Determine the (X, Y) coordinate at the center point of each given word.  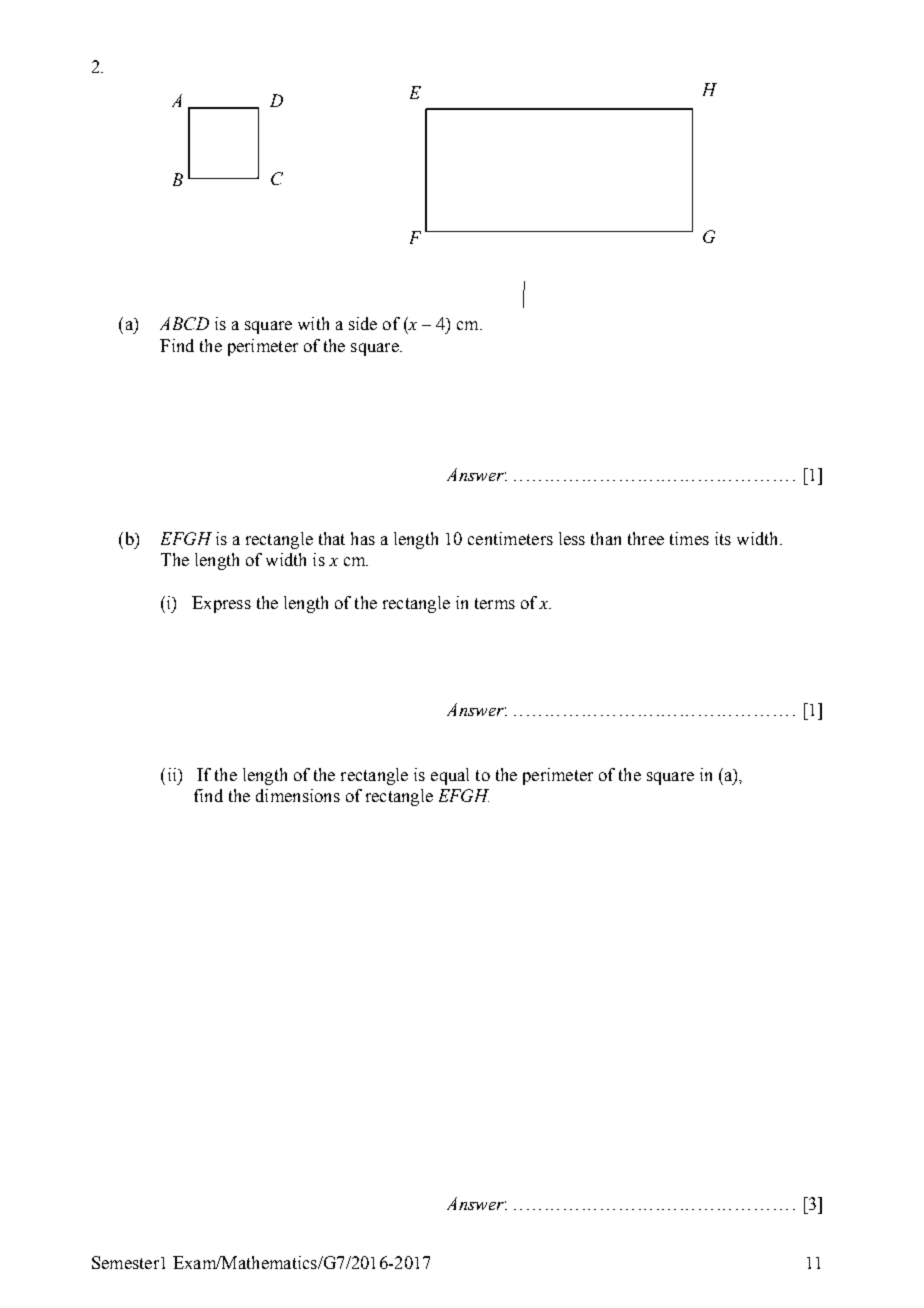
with (313, 323)
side (363, 323)
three (646, 538)
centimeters (510, 538)
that (332, 538)
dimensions (298, 795)
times (689, 538)
